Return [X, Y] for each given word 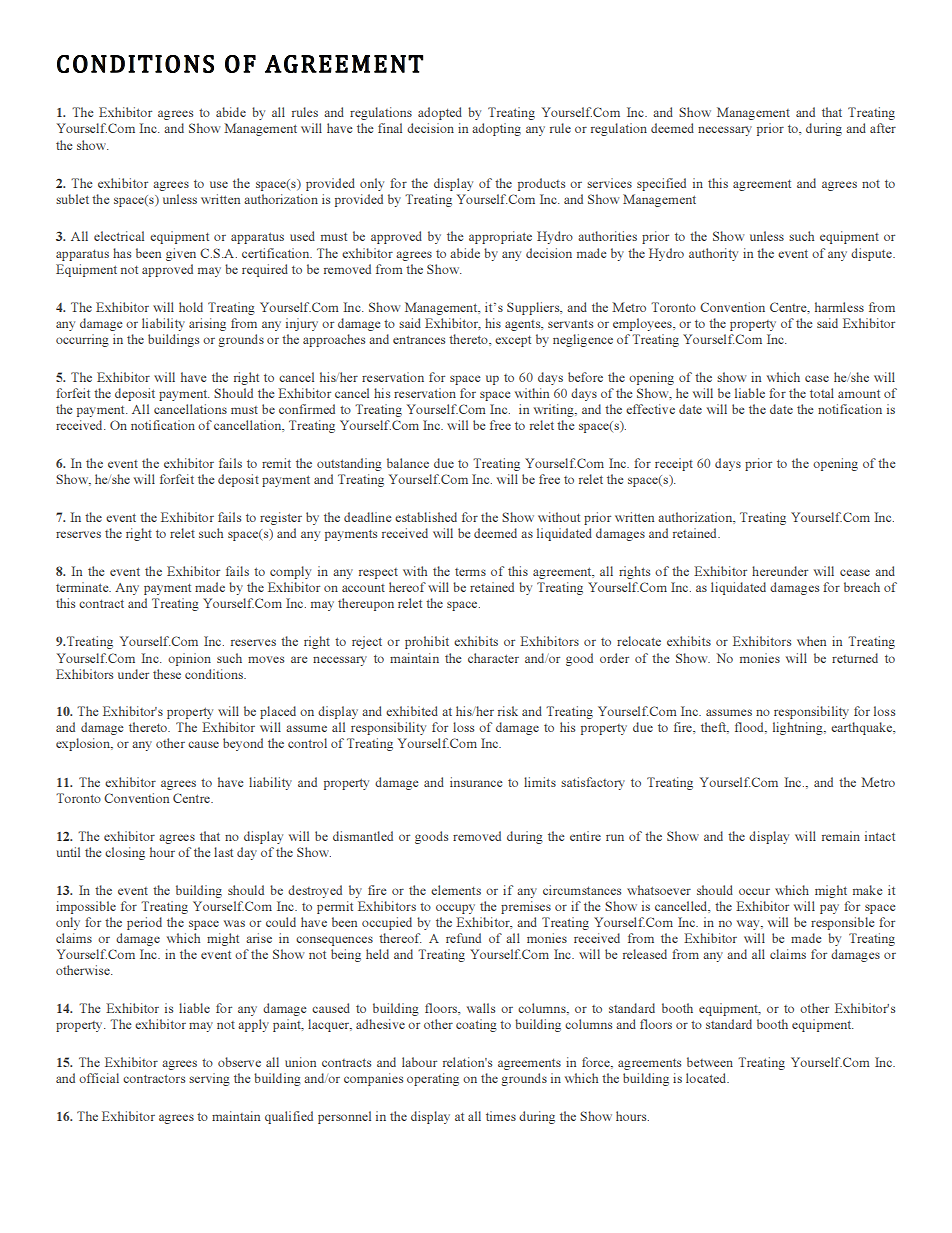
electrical [119, 236]
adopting [496, 129]
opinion [189, 659]
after [883, 128]
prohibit [427, 642]
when [811, 641]
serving [209, 1079]
